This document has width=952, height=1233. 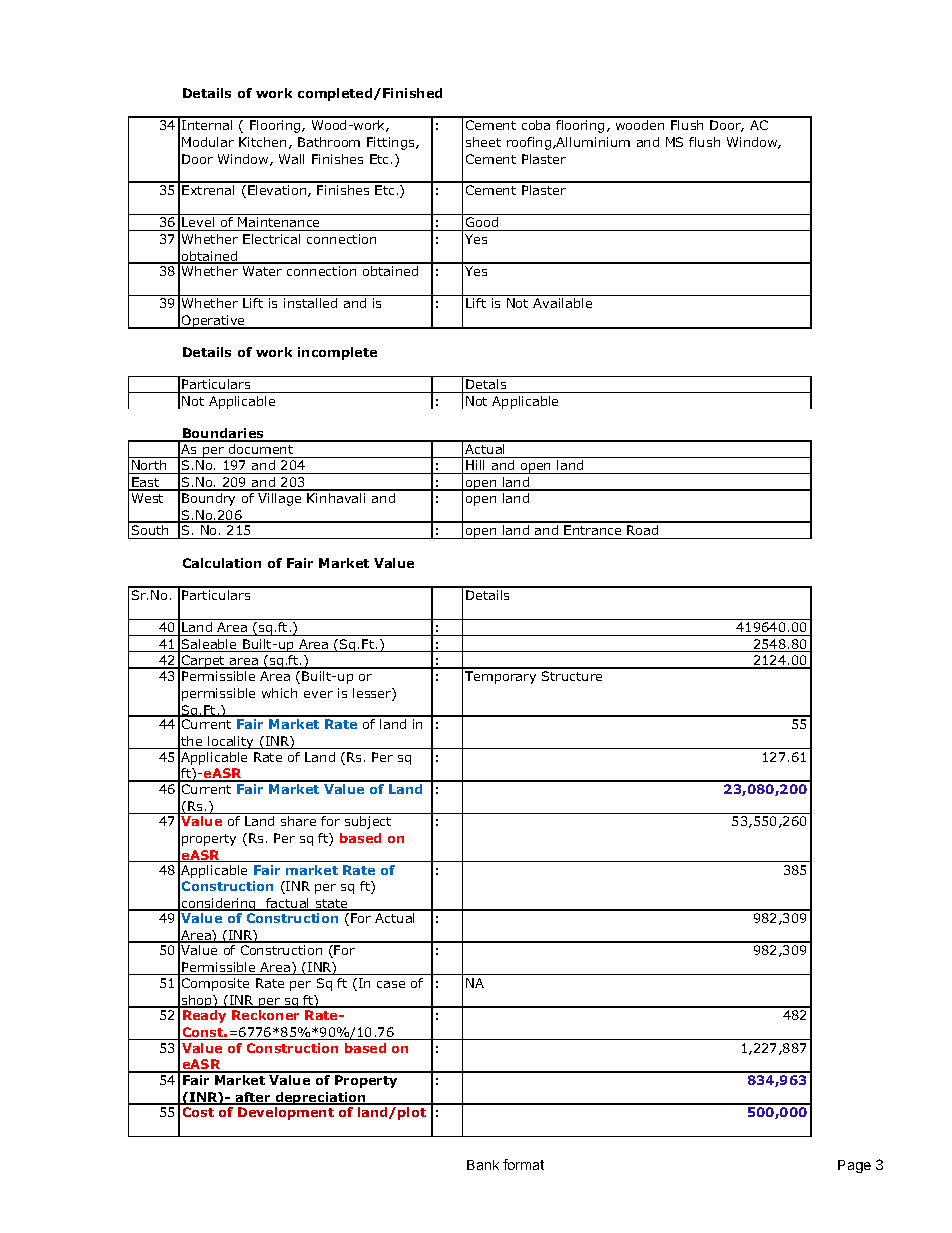 I want to click on which, so click(x=279, y=693).
